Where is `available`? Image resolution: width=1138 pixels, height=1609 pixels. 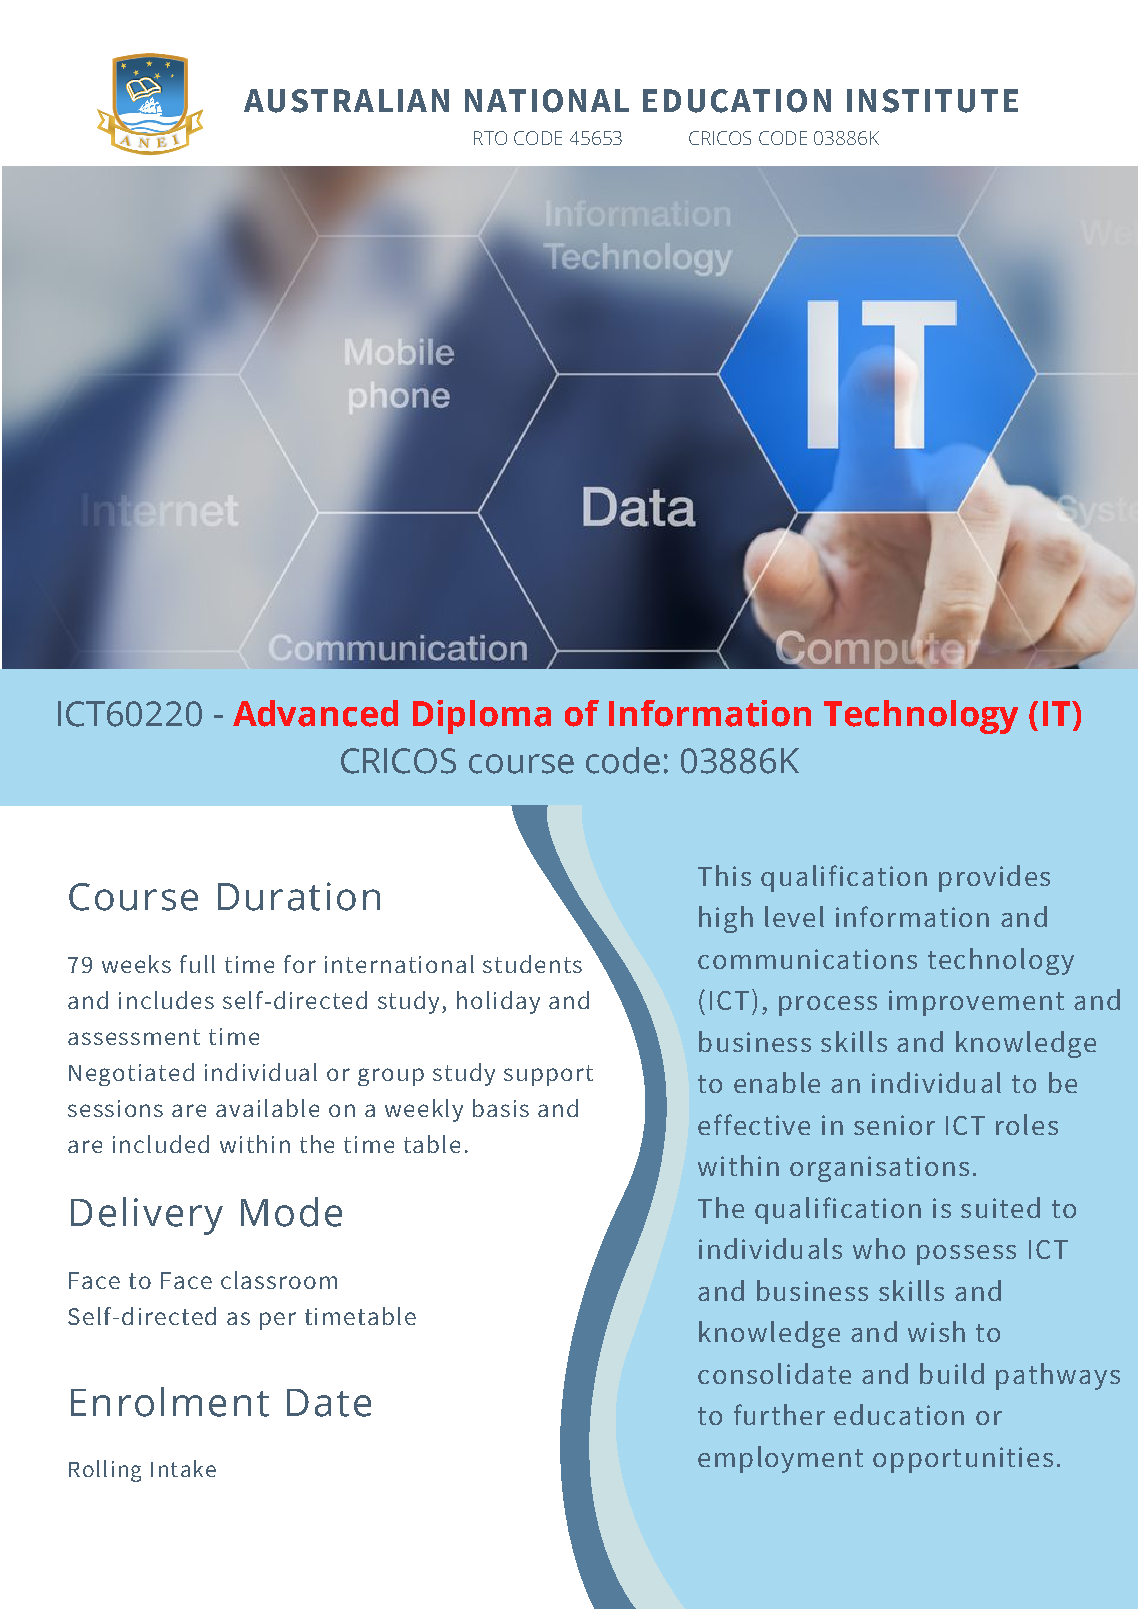 available is located at coordinates (267, 1108).
